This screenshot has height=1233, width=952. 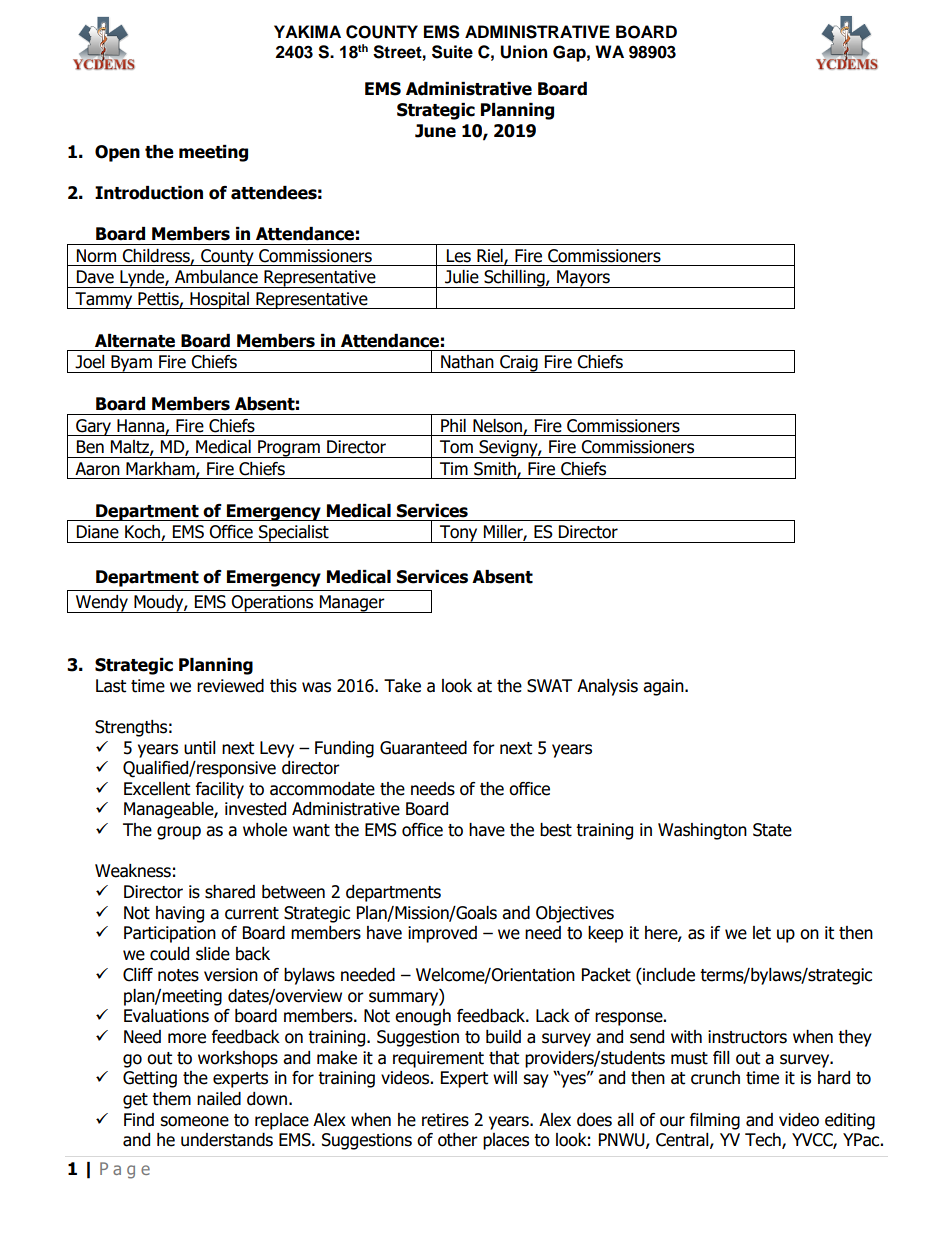 I want to click on YAKIMA, so click(x=307, y=31).
